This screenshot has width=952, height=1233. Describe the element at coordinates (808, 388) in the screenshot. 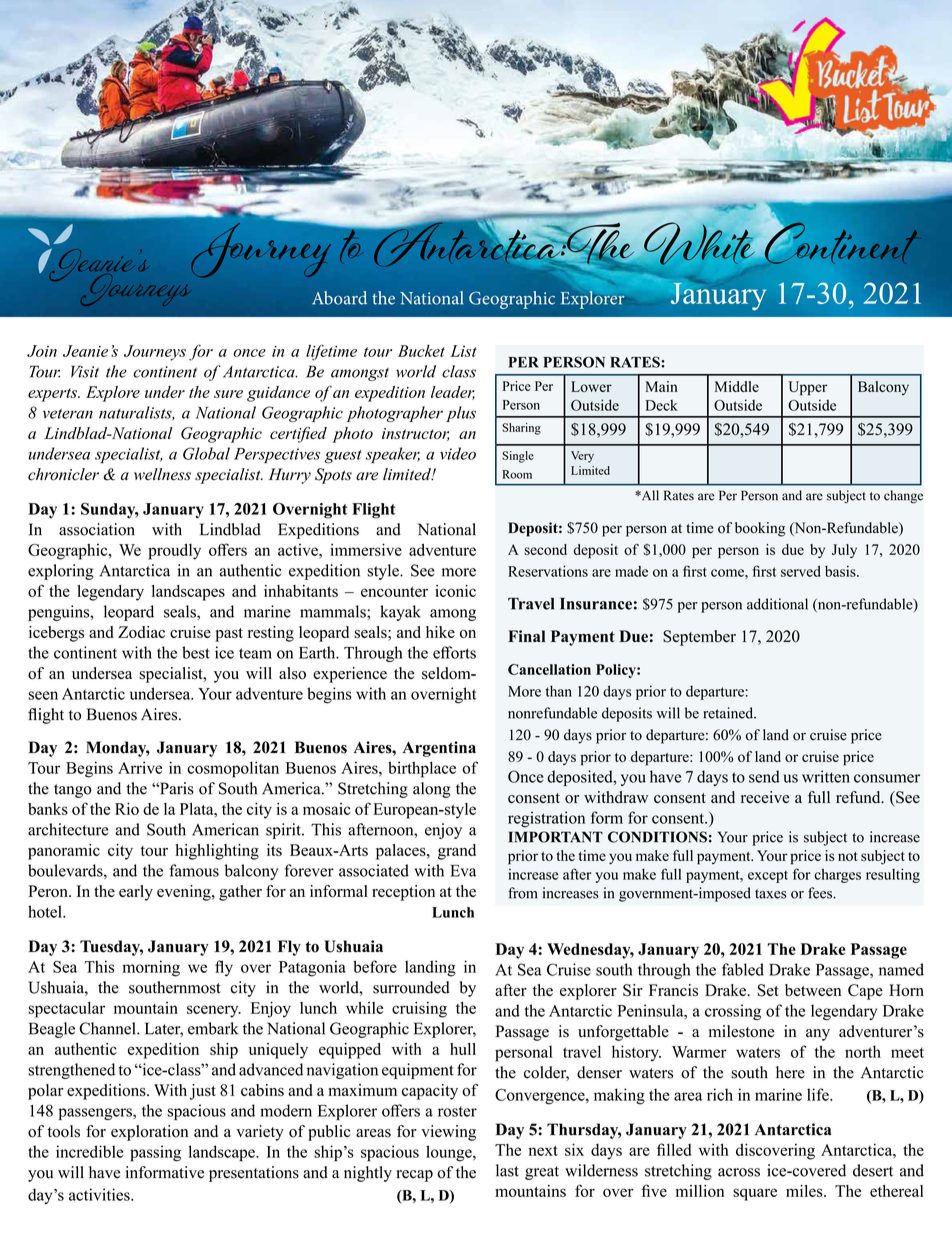

I see `Upper` at that location.
